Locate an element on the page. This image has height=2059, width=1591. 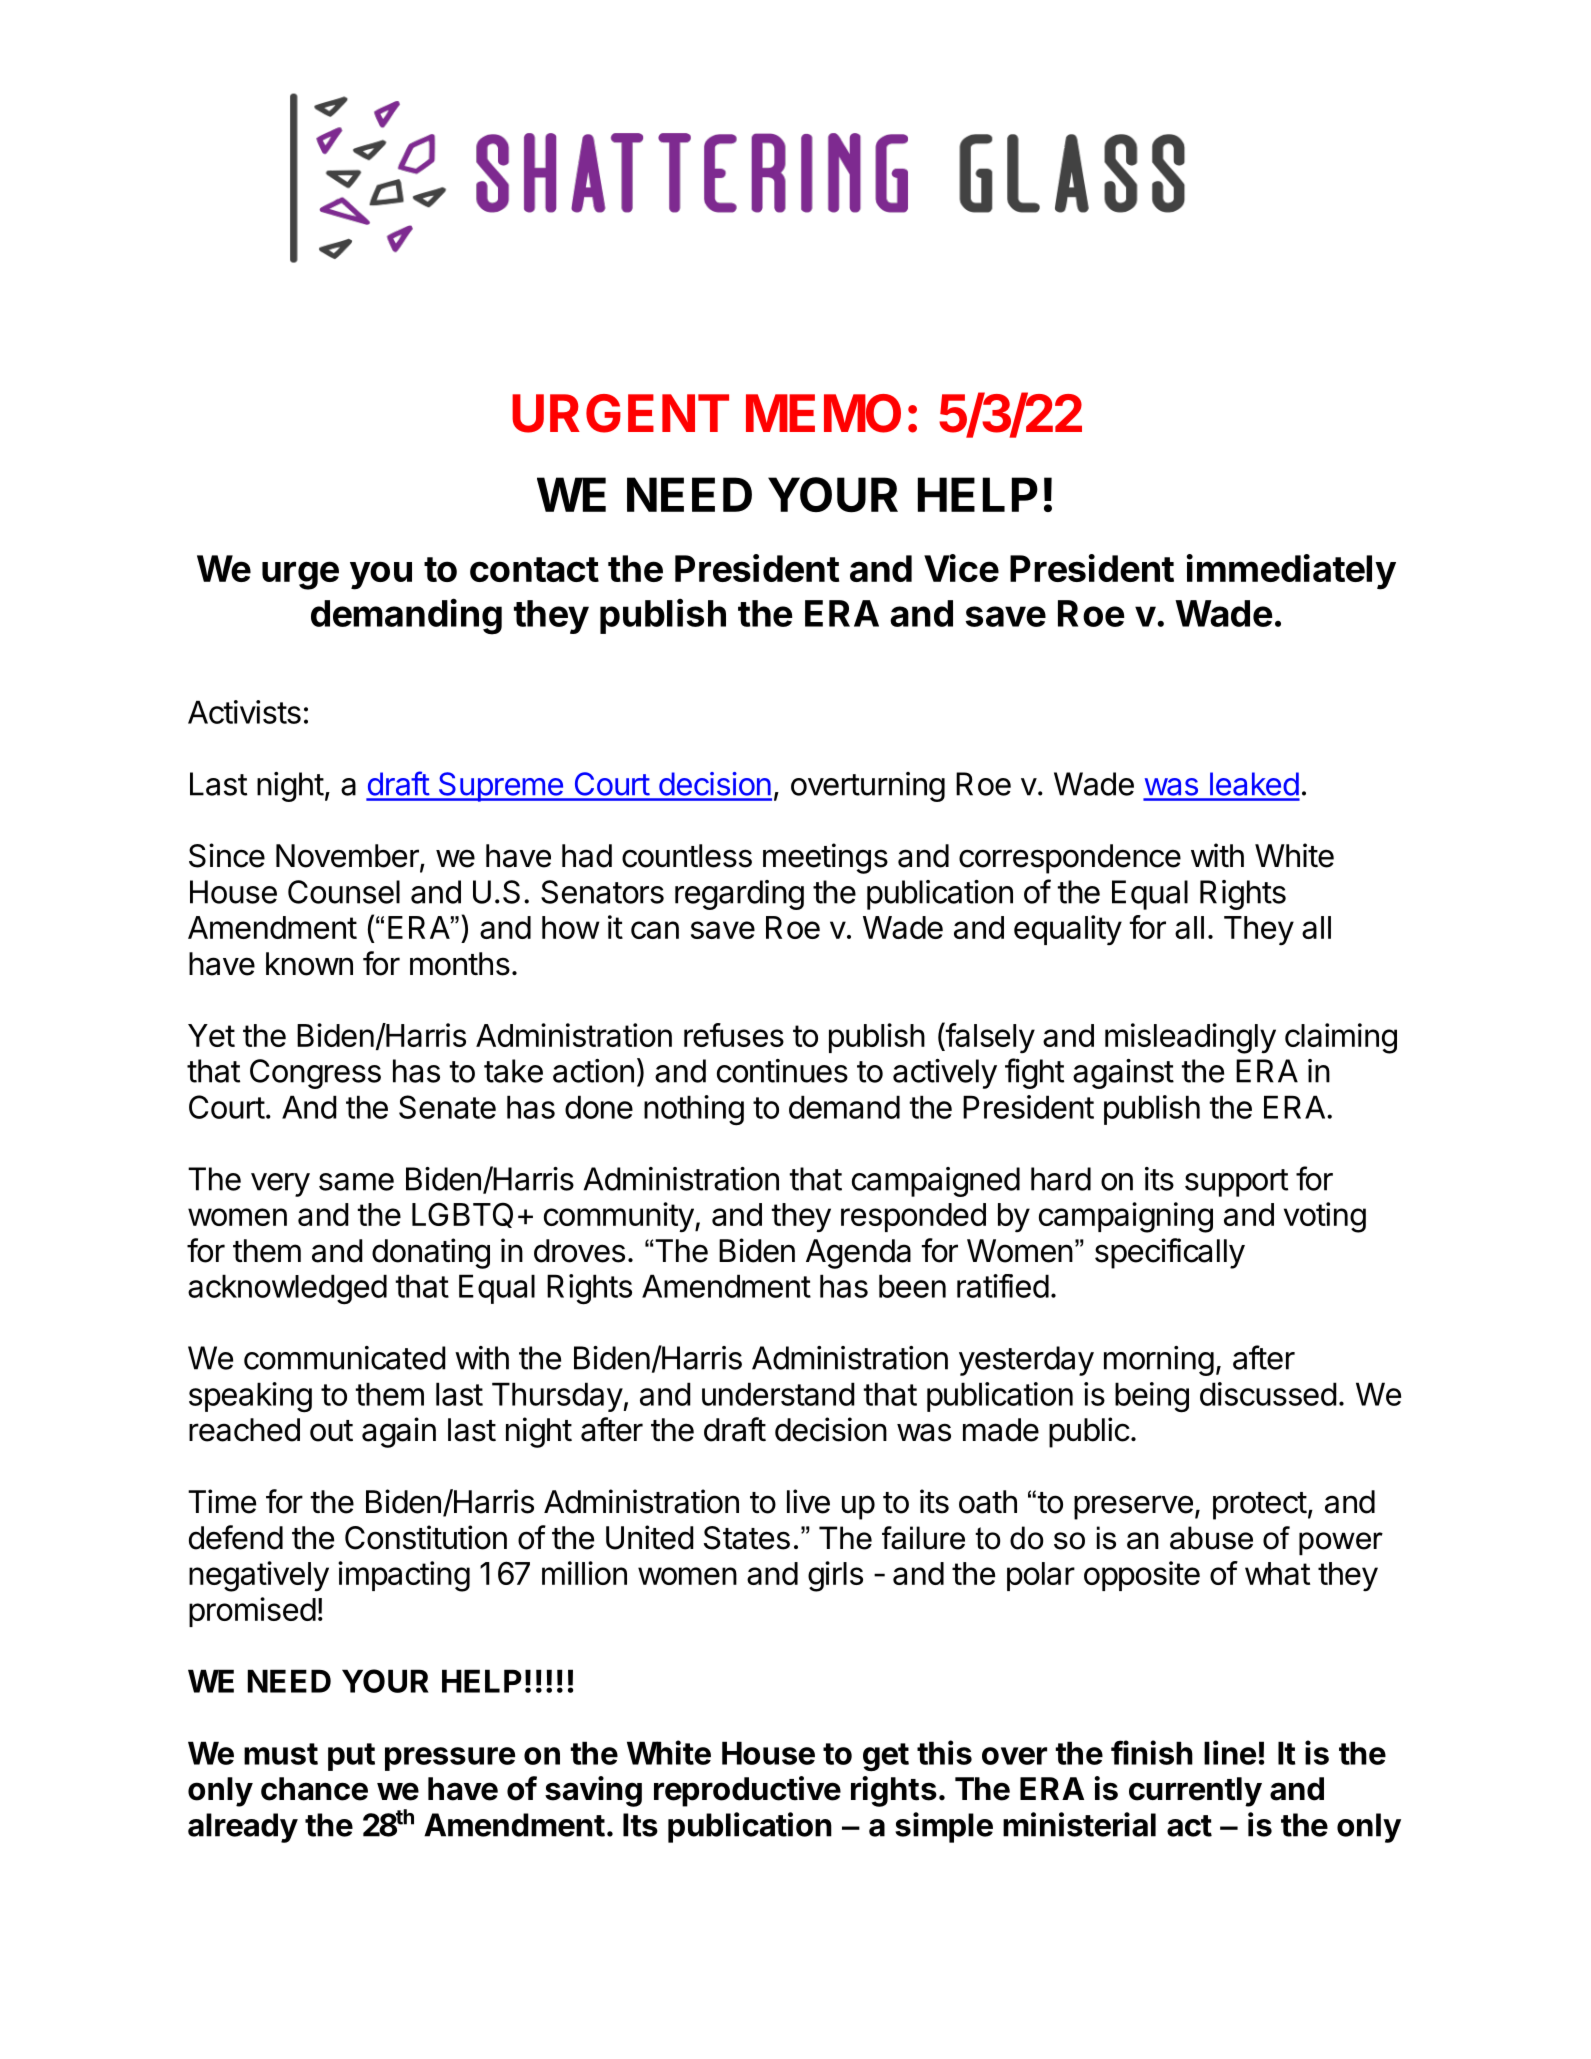
acknowledged is located at coordinates (287, 1289).
